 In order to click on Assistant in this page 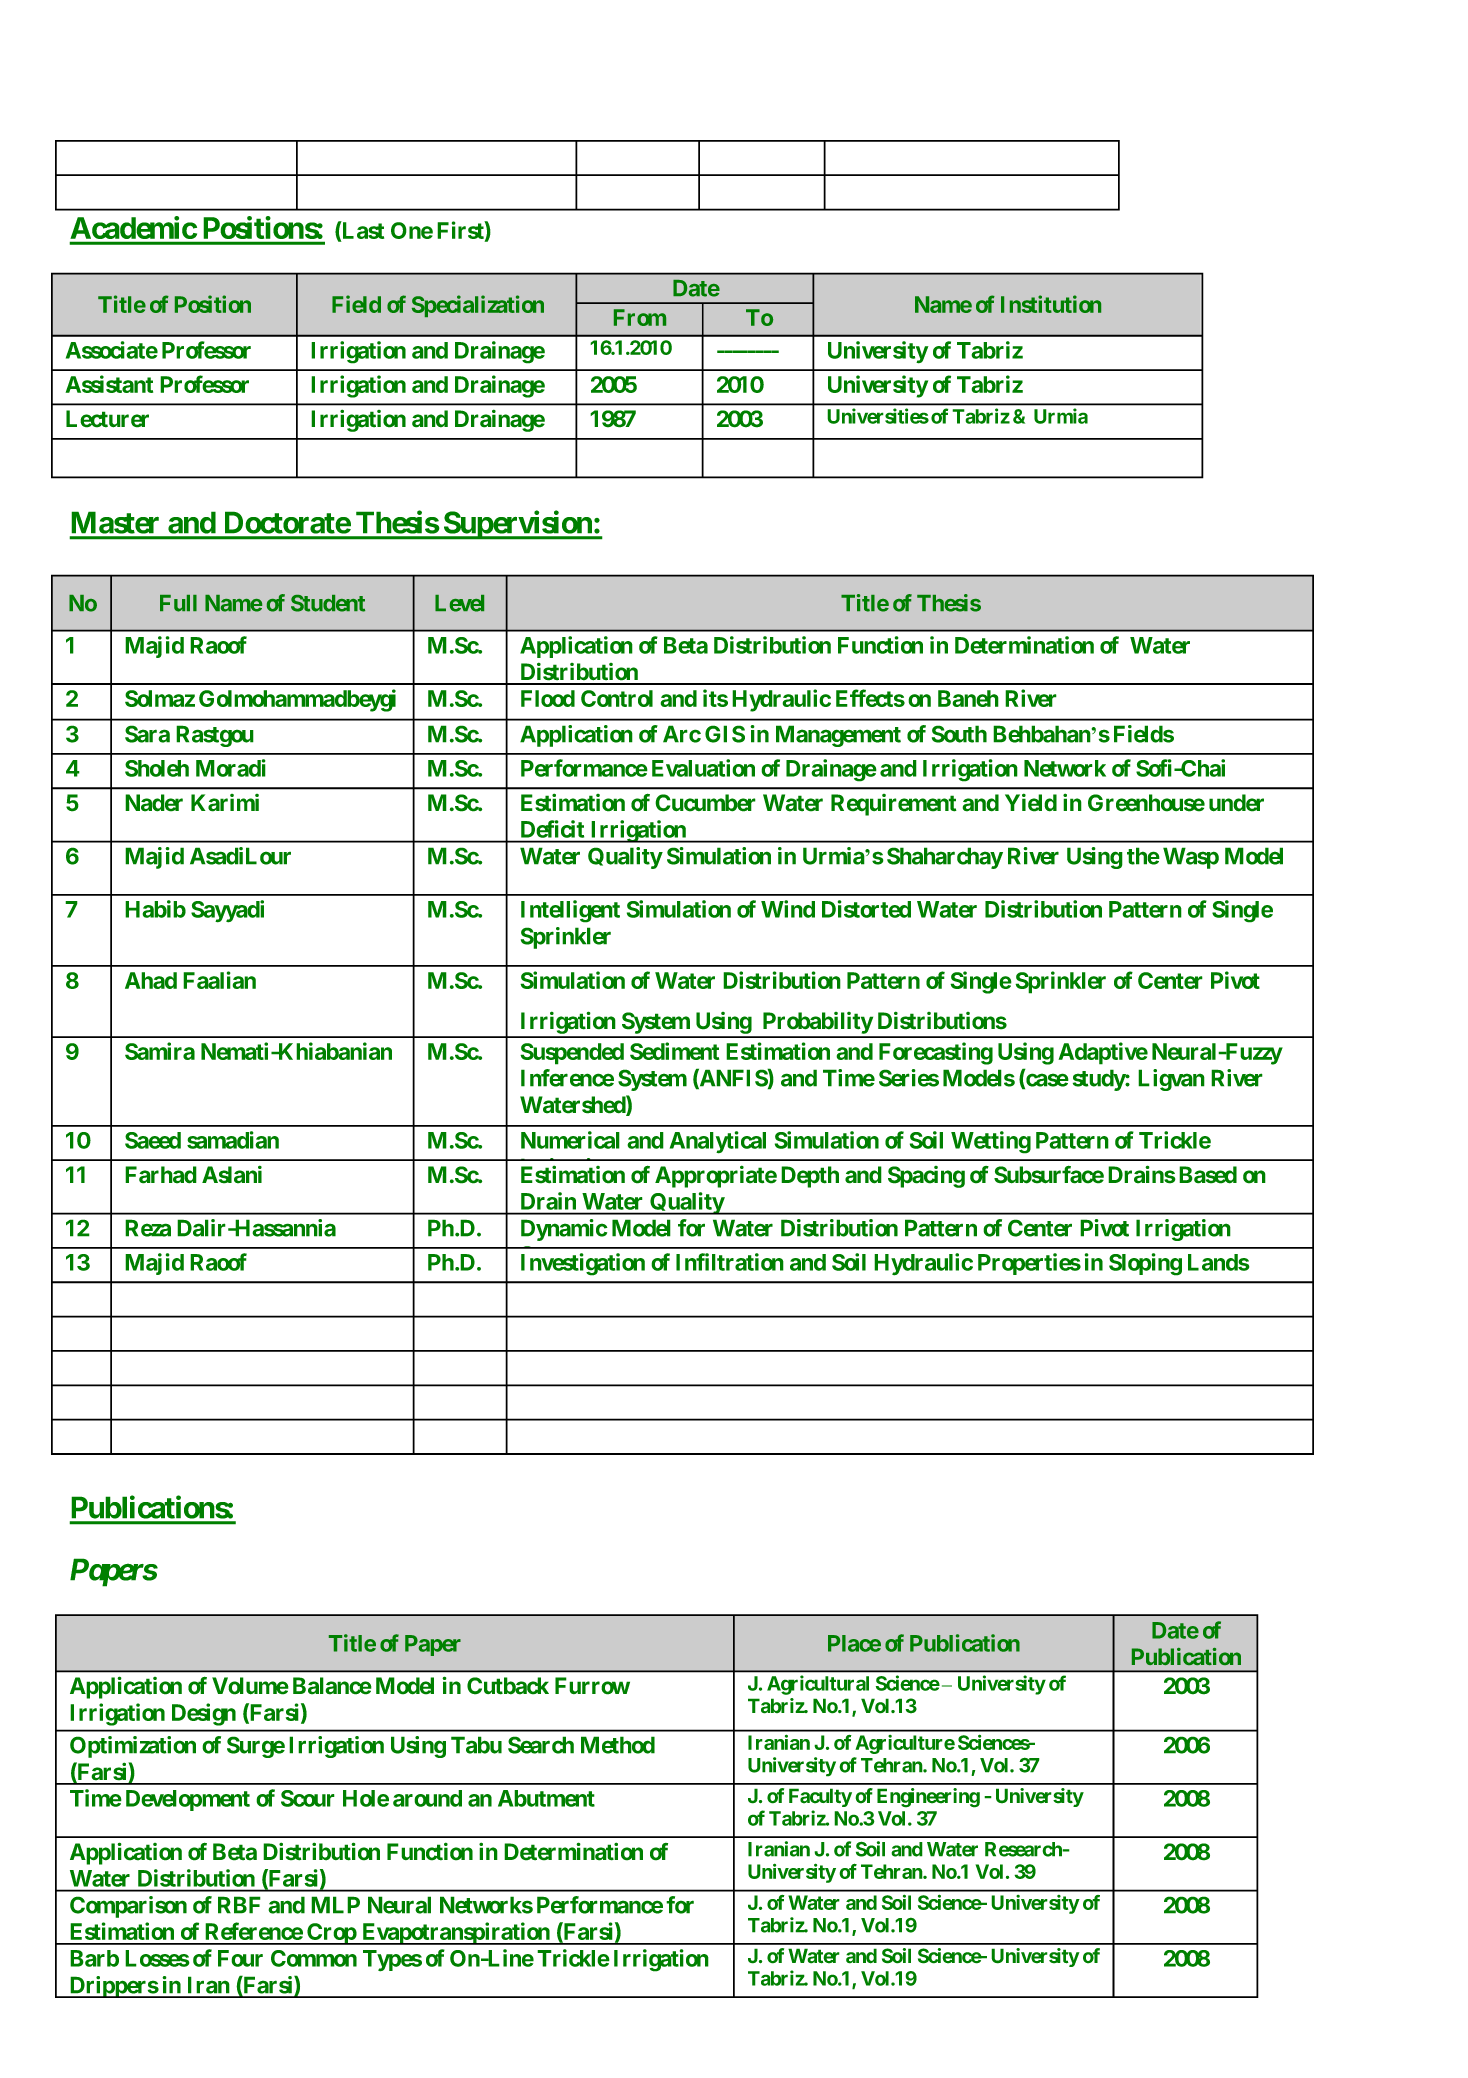, I will do `click(109, 384)`.
